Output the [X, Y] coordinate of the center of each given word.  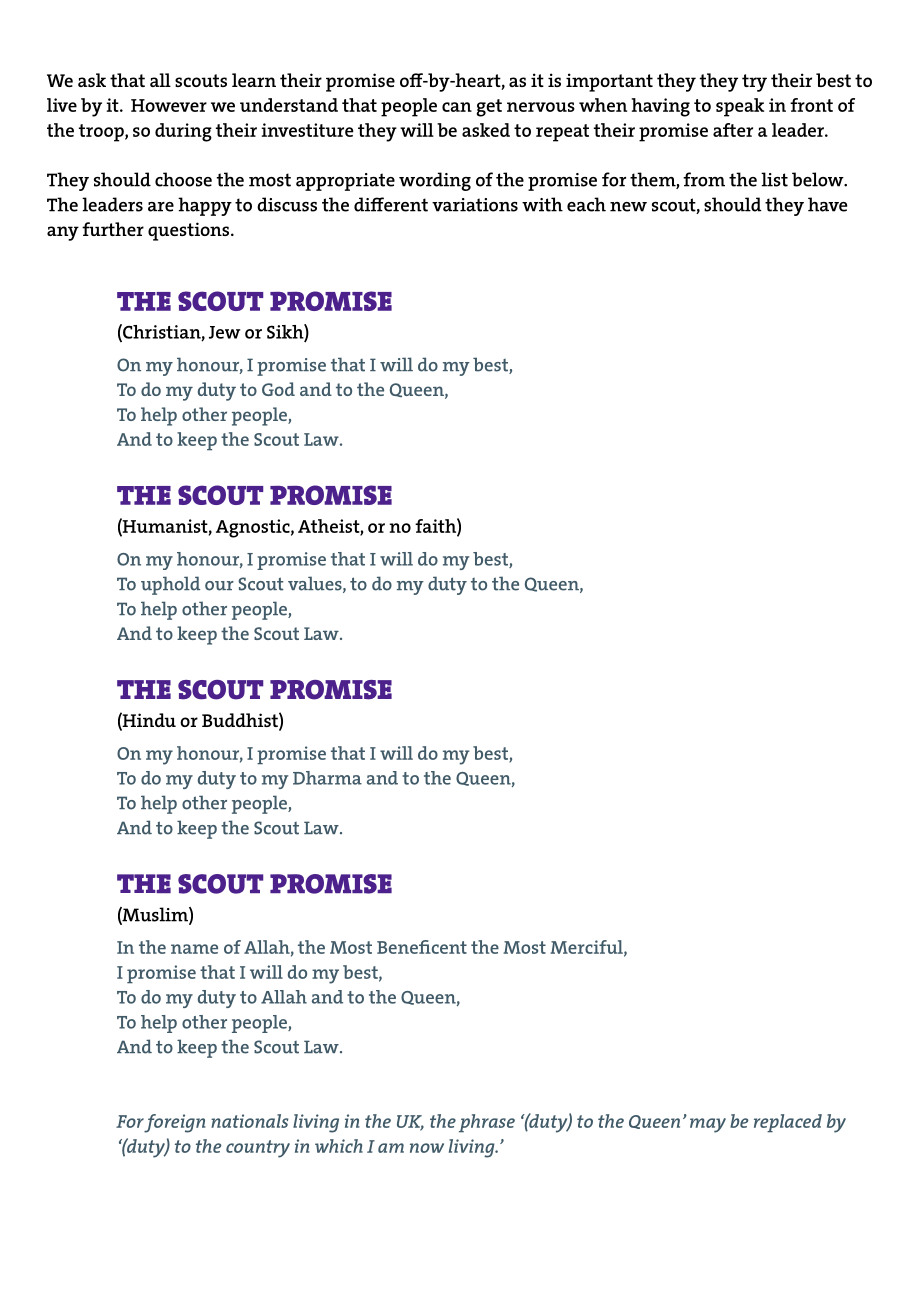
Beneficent [422, 947]
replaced [788, 1123]
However [169, 105]
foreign [174, 1123]
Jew [224, 332]
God [278, 389]
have [827, 204]
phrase [487, 1123]
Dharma [327, 778]
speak [740, 107]
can [457, 107]
